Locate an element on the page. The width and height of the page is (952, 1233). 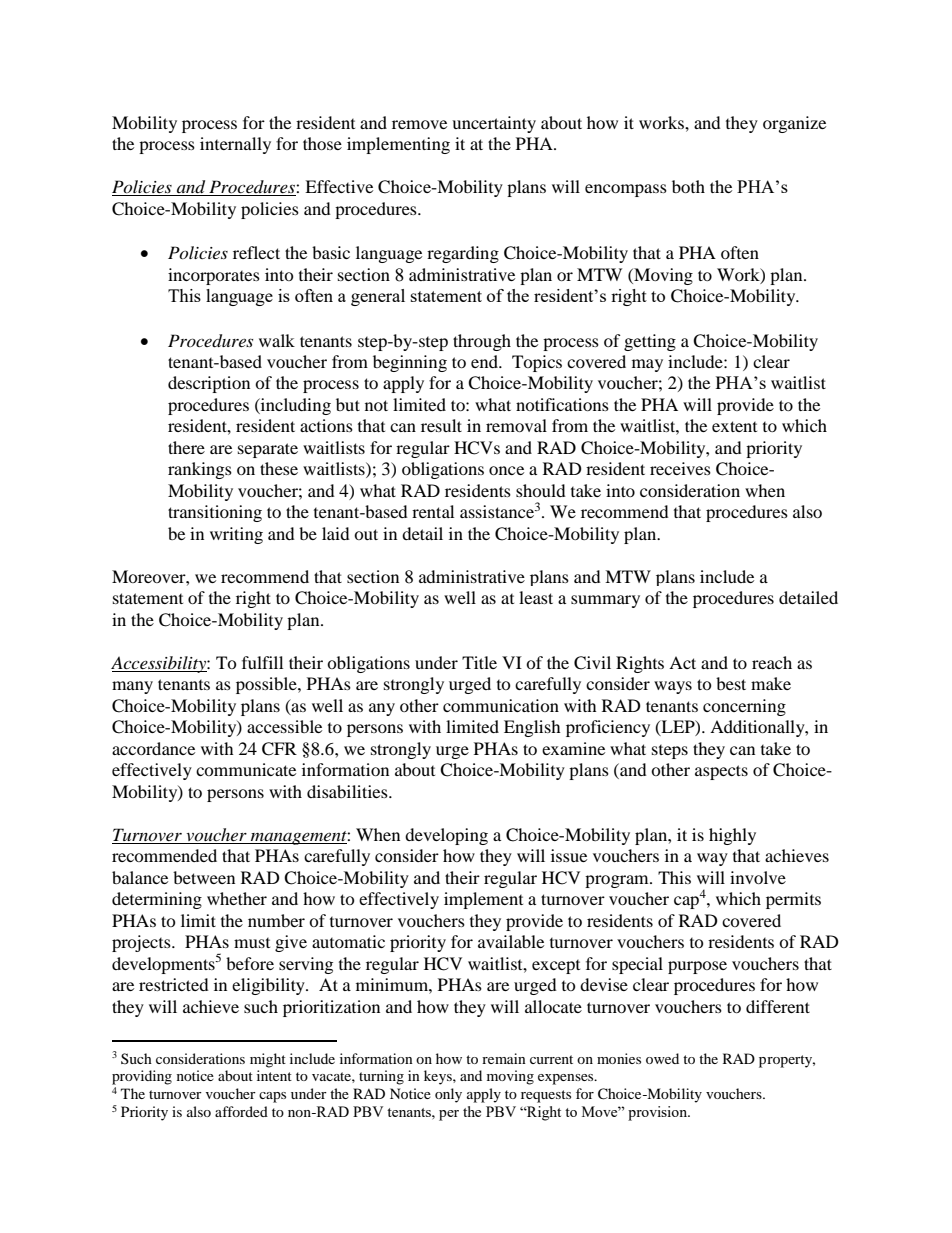
uncertainty is located at coordinates (494, 124).
